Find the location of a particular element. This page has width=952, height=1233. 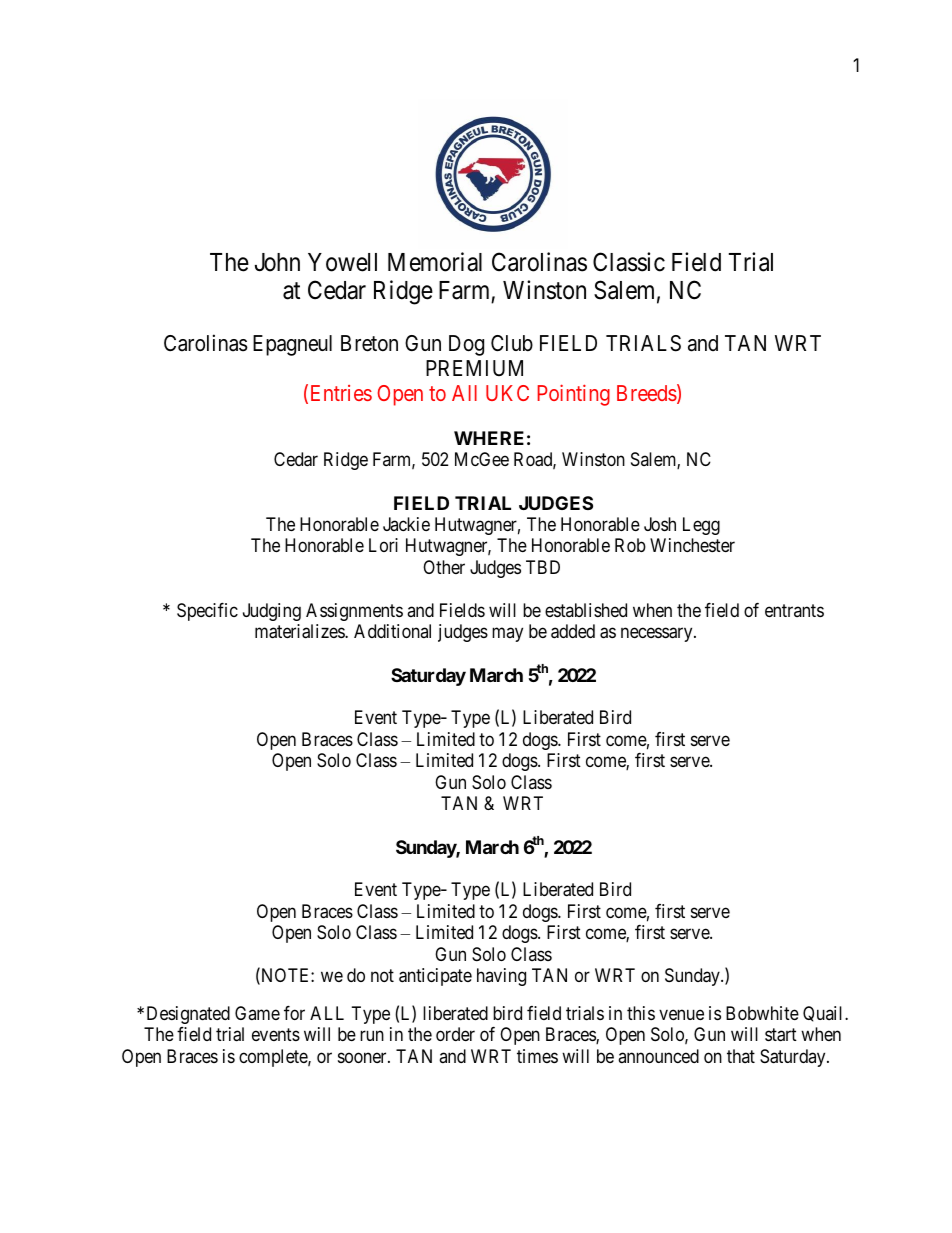

order is located at coordinates (455, 1034).
